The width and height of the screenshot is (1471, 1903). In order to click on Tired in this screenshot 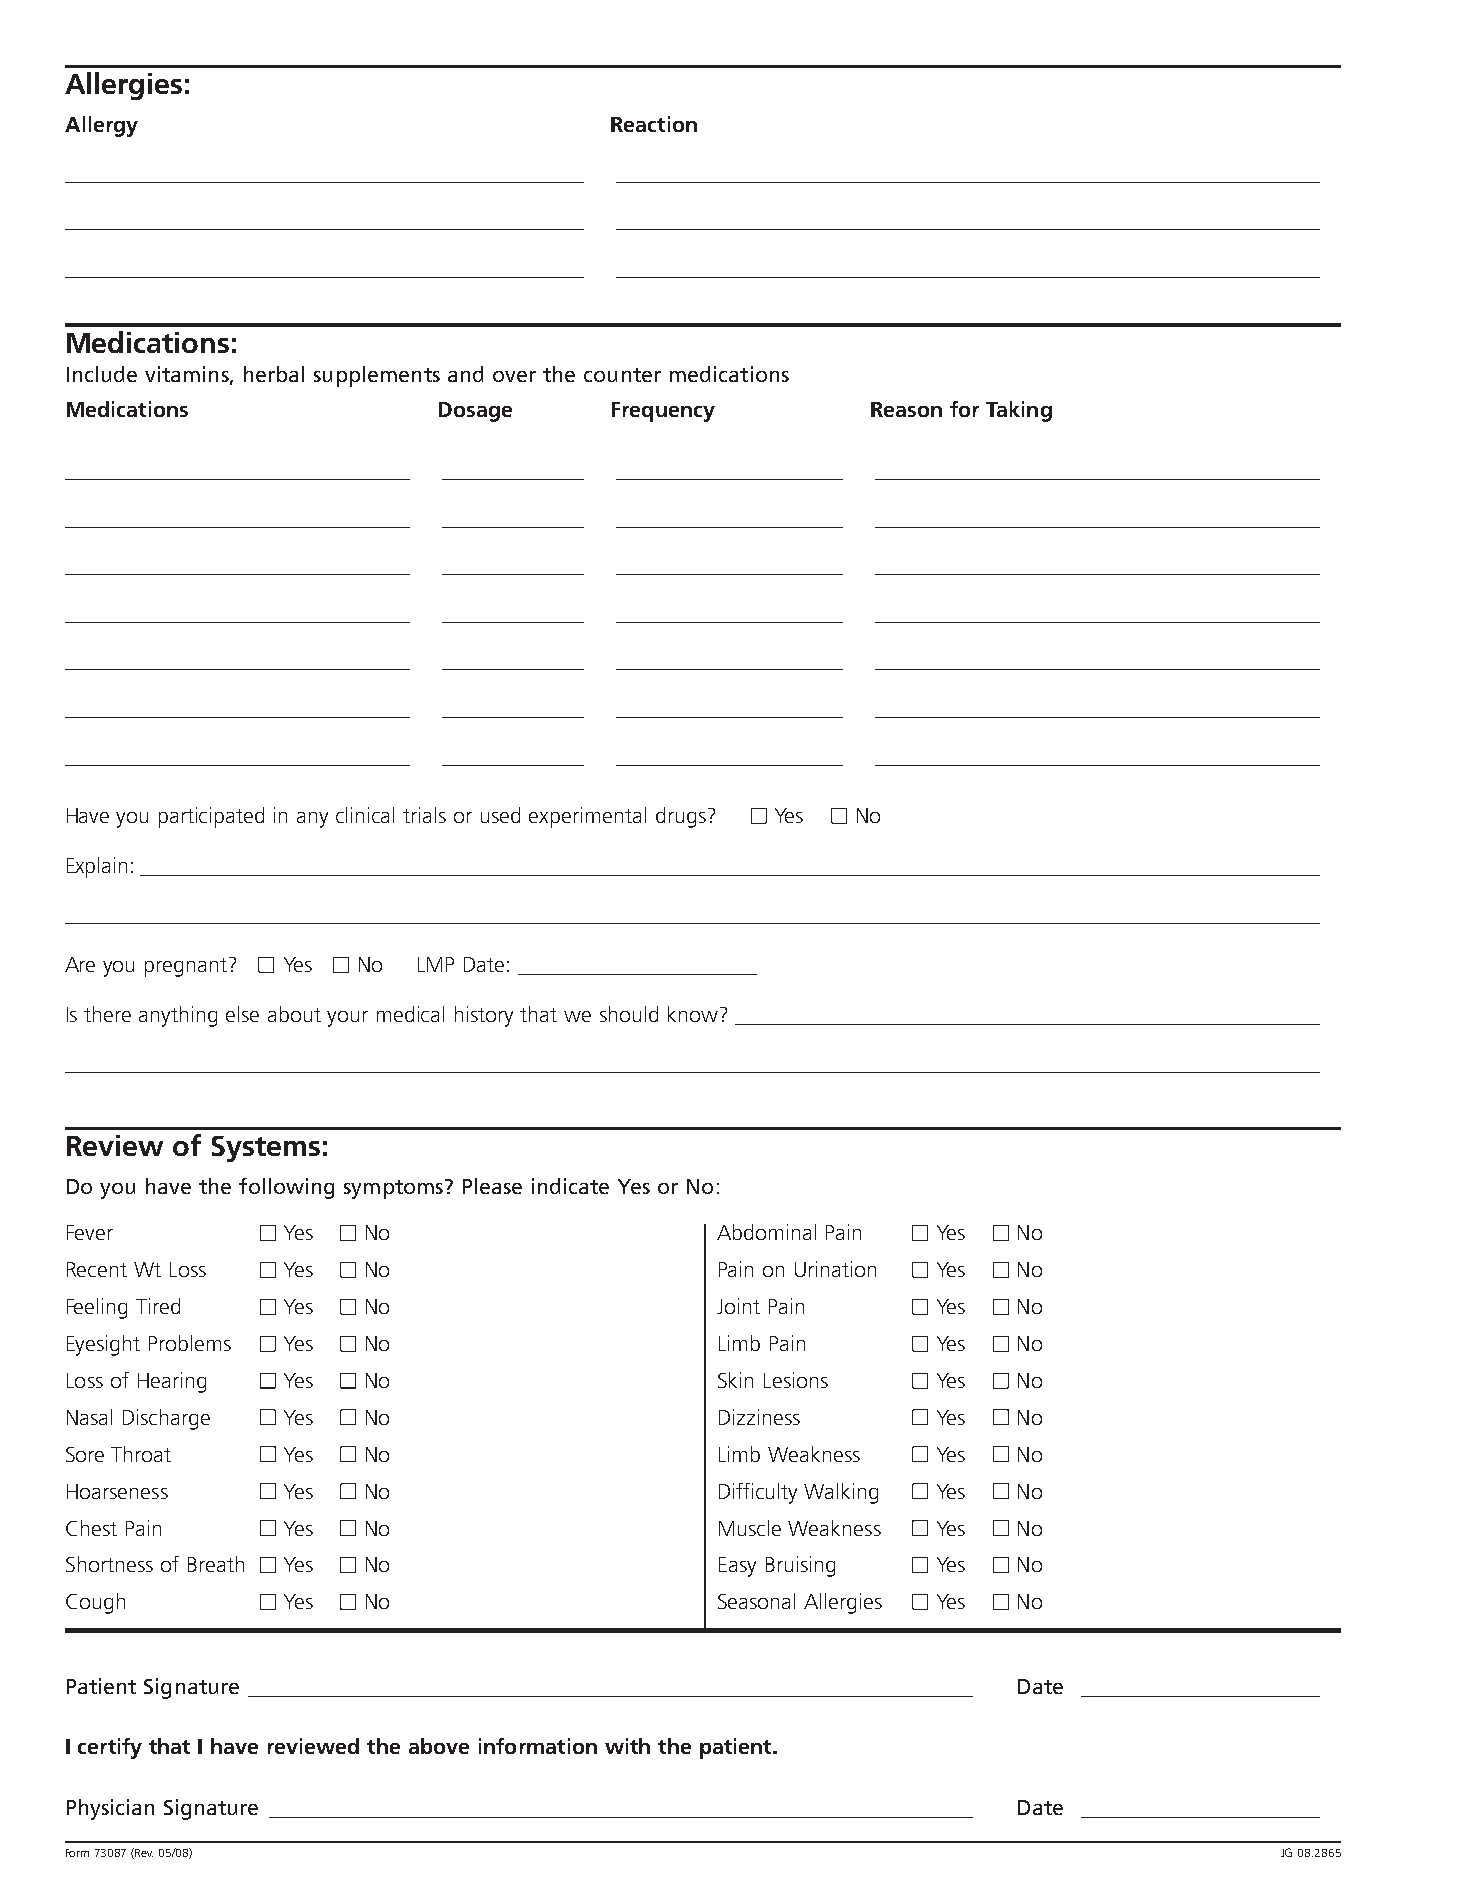, I will do `click(158, 1306)`.
